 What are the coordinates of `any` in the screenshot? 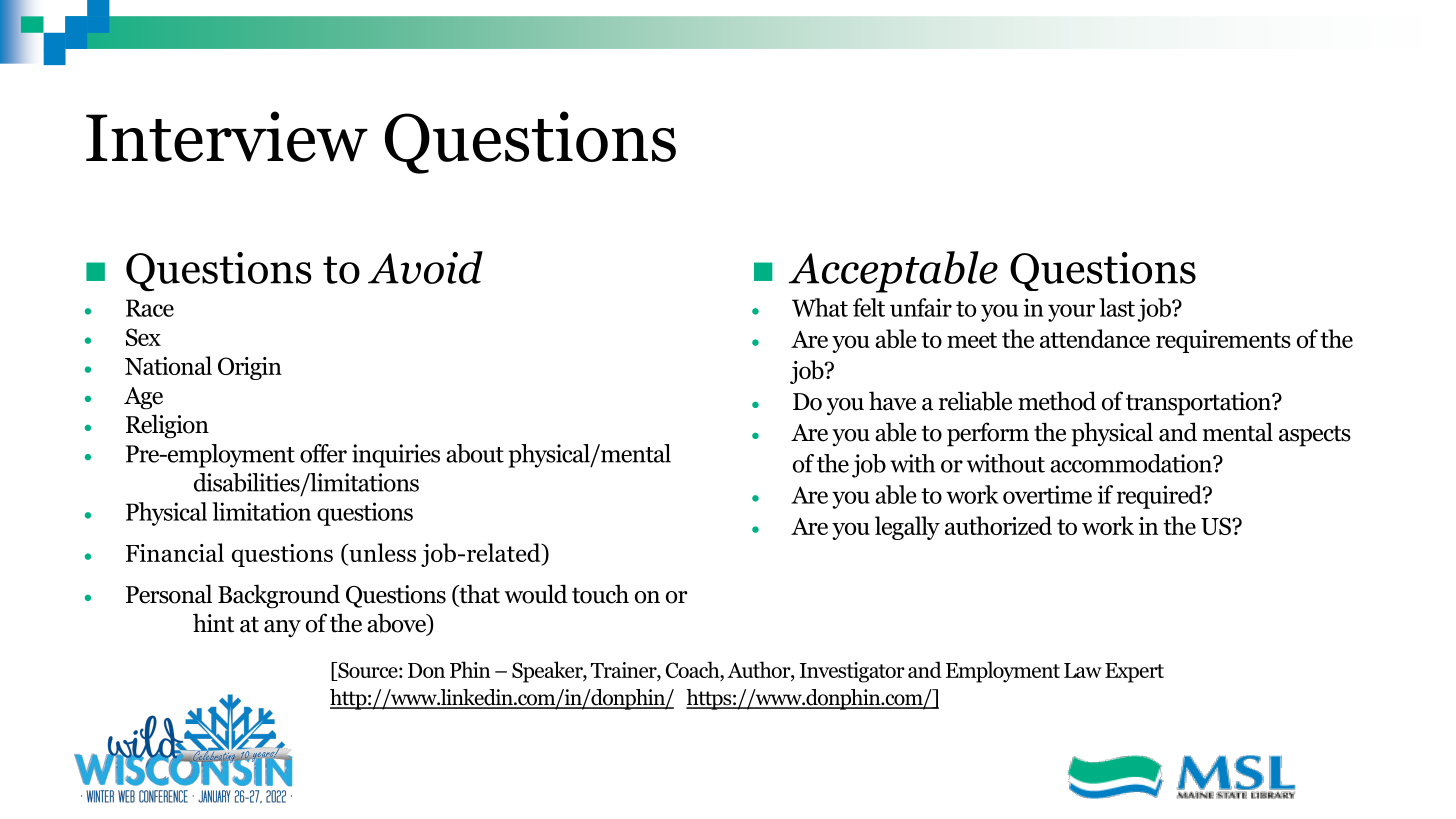 It's located at (282, 629).
